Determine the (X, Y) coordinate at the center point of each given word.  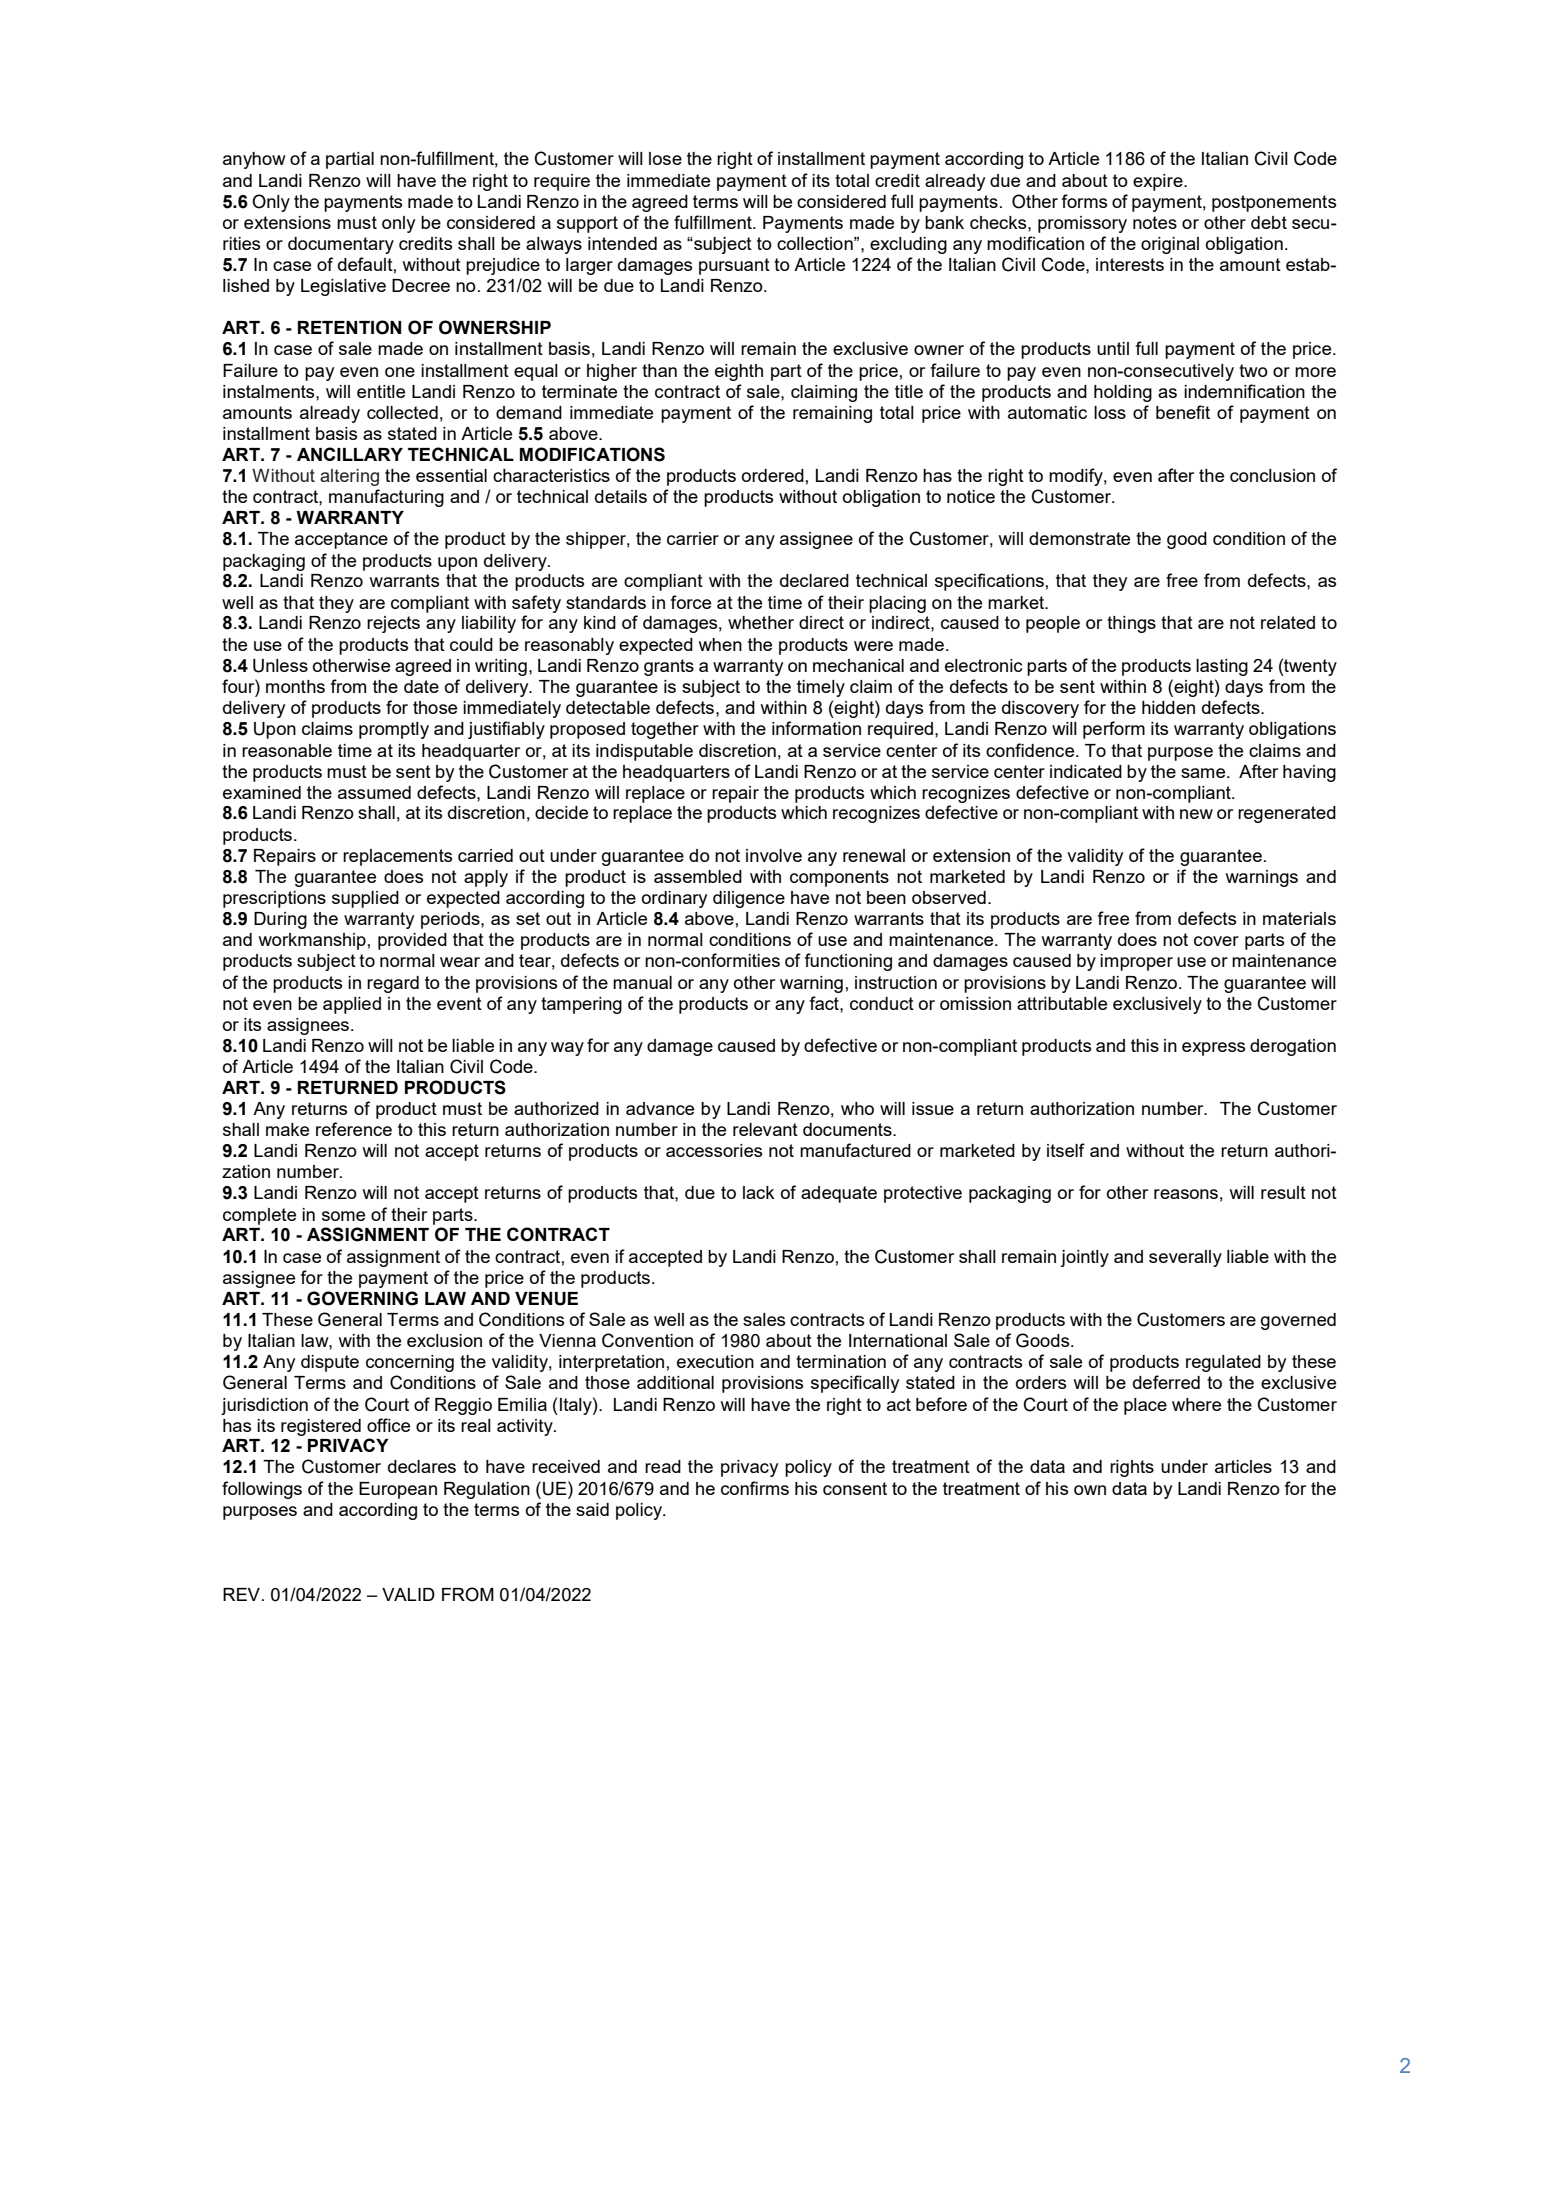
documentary (341, 245)
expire (1159, 182)
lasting (1222, 667)
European (398, 1490)
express (1213, 1049)
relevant (765, 1129)
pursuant (734, 266)
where (1196, 1404)
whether (761, 622)
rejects (393, 624)
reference (354, 1129)
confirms (755, 1488)
